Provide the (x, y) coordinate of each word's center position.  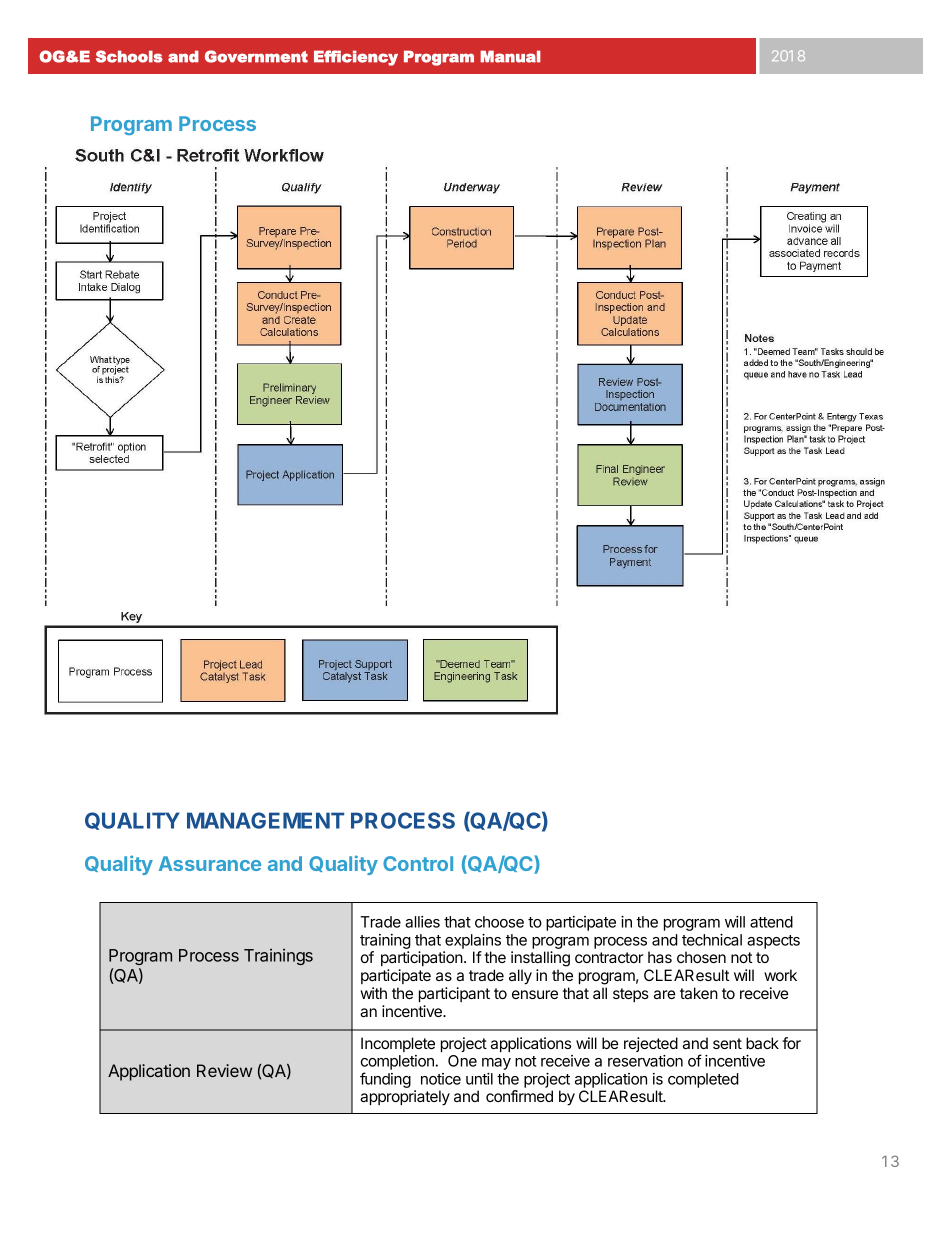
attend (771, 922)
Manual (510, 56)
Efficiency (356, 58)
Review (224, 1070)
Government (256, 56)
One (462, 1061)
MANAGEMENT (265, 820)
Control (418, 863)
